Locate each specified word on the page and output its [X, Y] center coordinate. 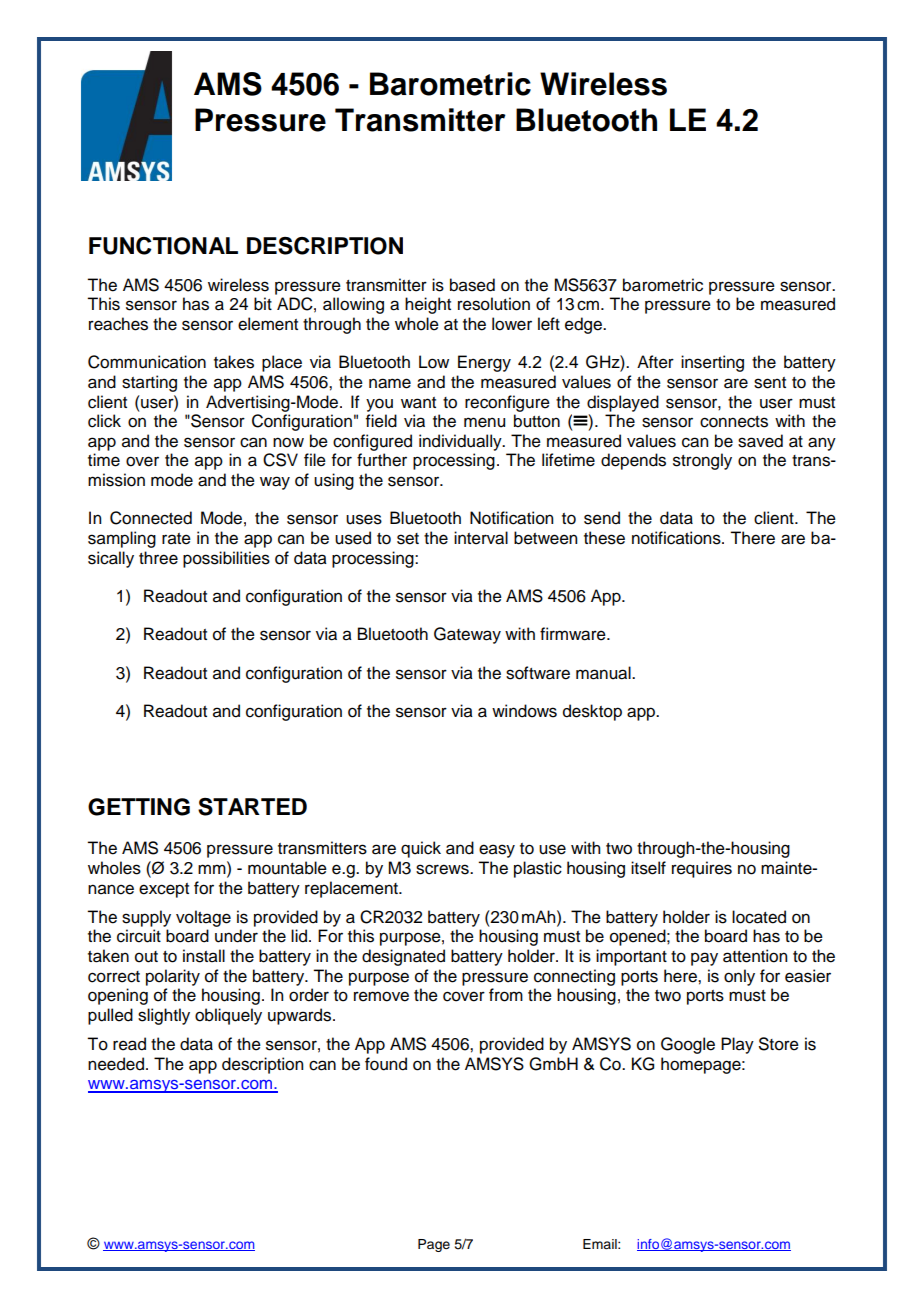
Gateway [467, 635]
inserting [712, 363]
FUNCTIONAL [163, 246]
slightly [164, 1016]
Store [779, 1044]
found [386, 1064]
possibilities [226, 559]
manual [604, 673]
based [472, 285]
